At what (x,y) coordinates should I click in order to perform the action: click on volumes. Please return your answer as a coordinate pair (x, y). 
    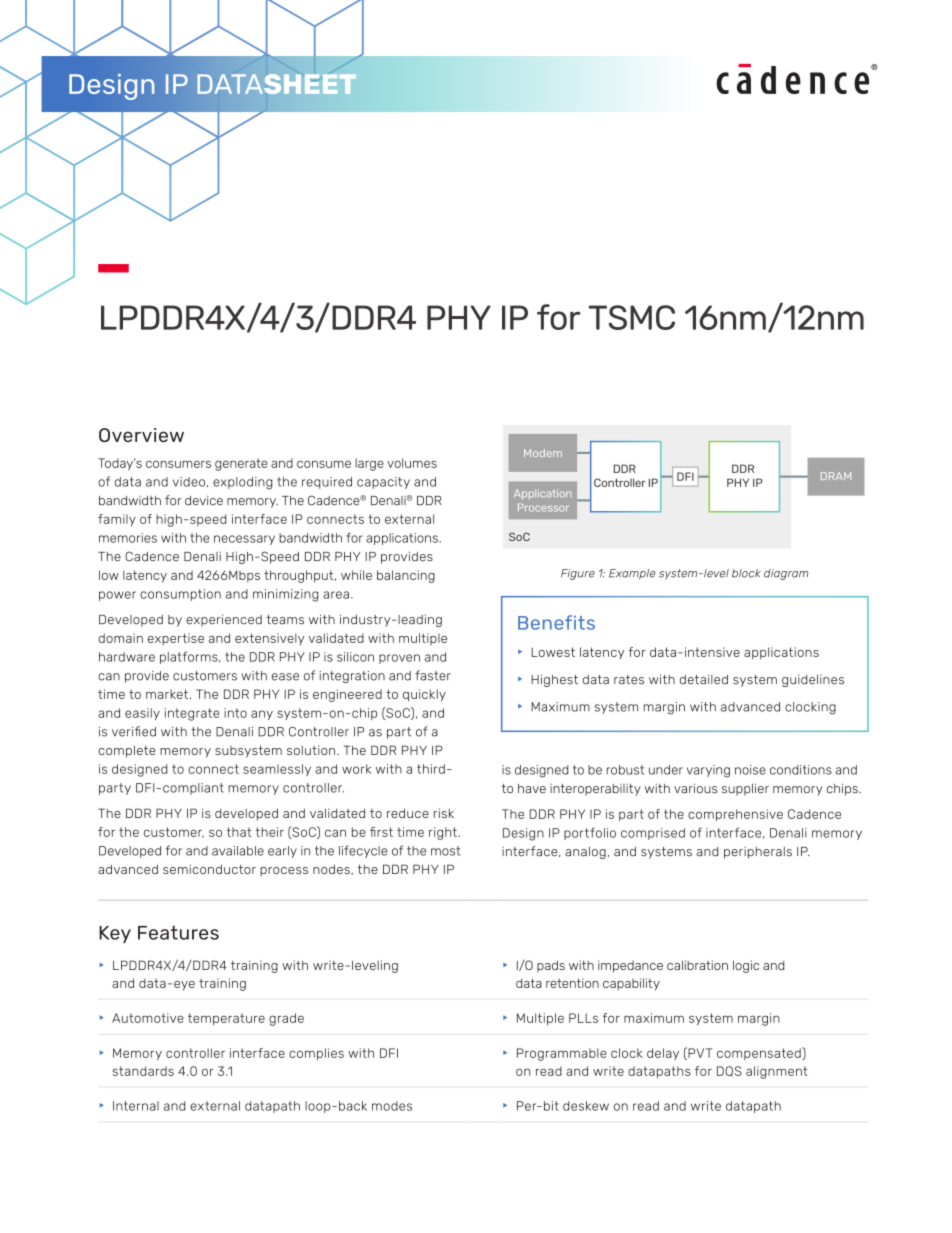
    Looking at the image, I should click on (412, 463).
